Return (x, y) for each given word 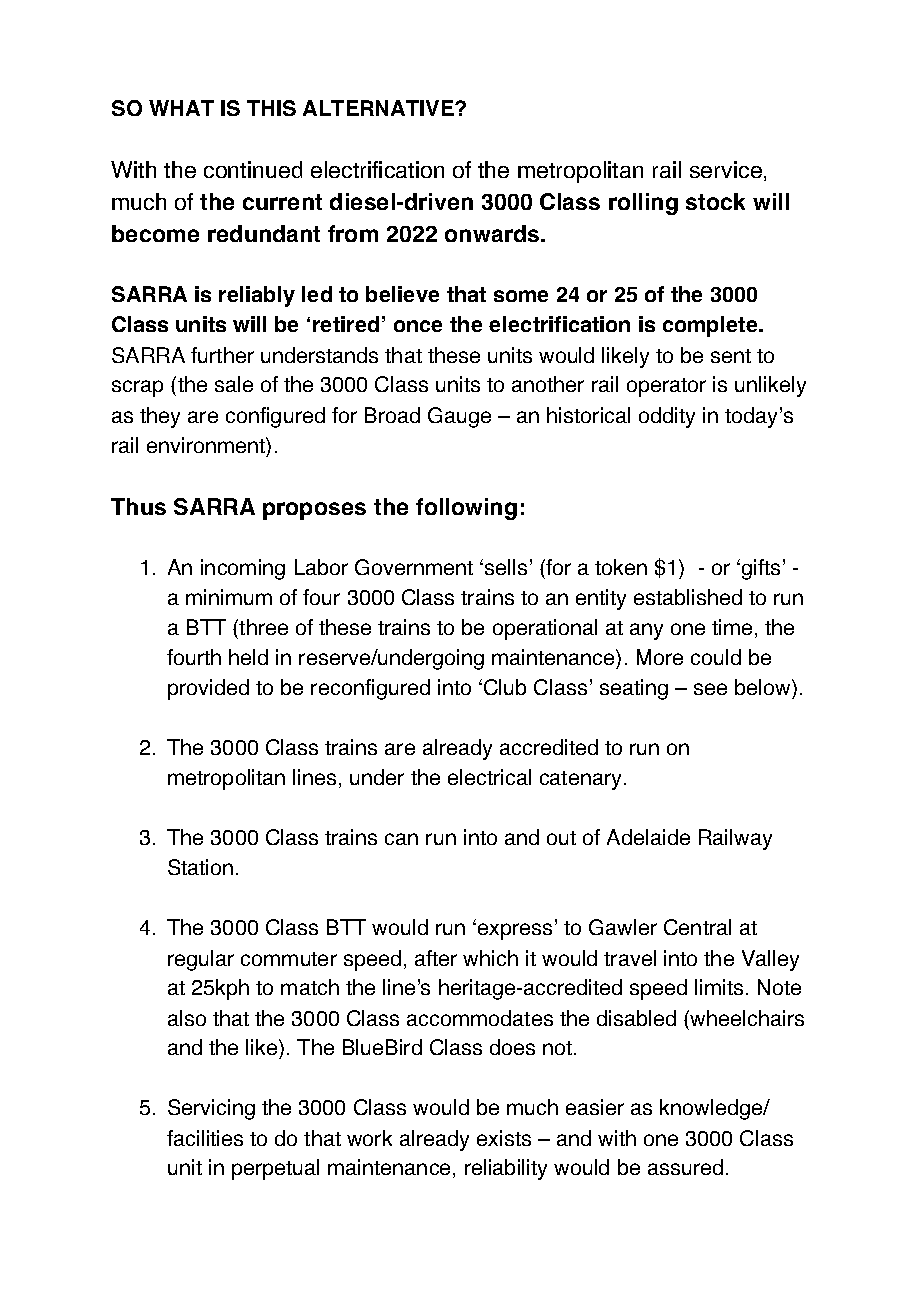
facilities (205, 1138)
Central (697, 927)
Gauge (459, 417)
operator (666, 387)
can (401, 839)
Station (200, 867)
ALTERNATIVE (379, 108)
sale (234, 384)
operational (545, 629)
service (726, 169)
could (716, 657)
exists (504, 1138)
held (248, 657)
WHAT (181, 108)
